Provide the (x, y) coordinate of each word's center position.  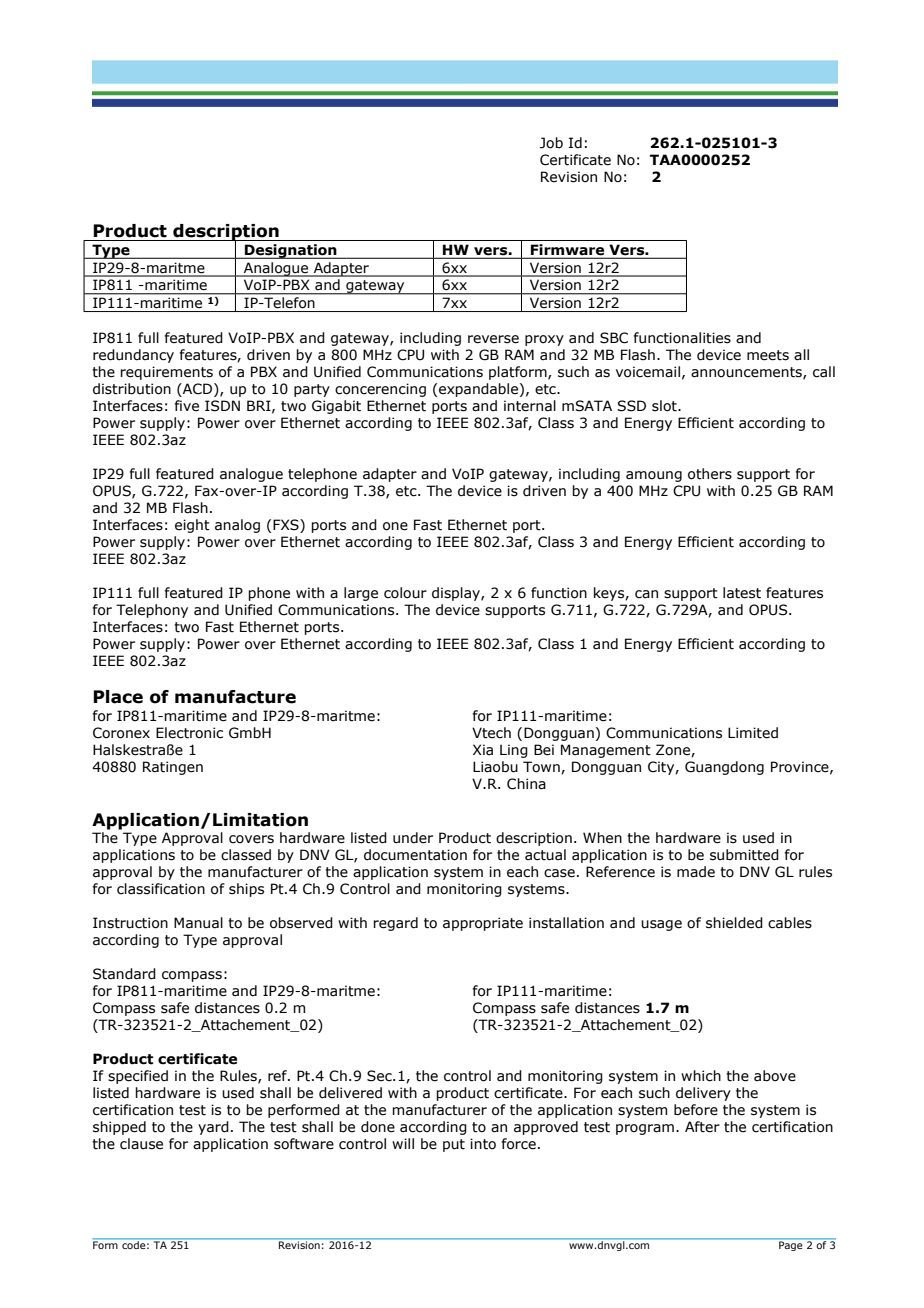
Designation (291, 251)
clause (141, 1144)
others (710, 474)
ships (246, 890)
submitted (744, 855)
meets (768, 355)
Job (551, 143)
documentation (415, 855)
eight (192, 526)
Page (790, 1246)
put (454, 1145)
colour (405, 593)
